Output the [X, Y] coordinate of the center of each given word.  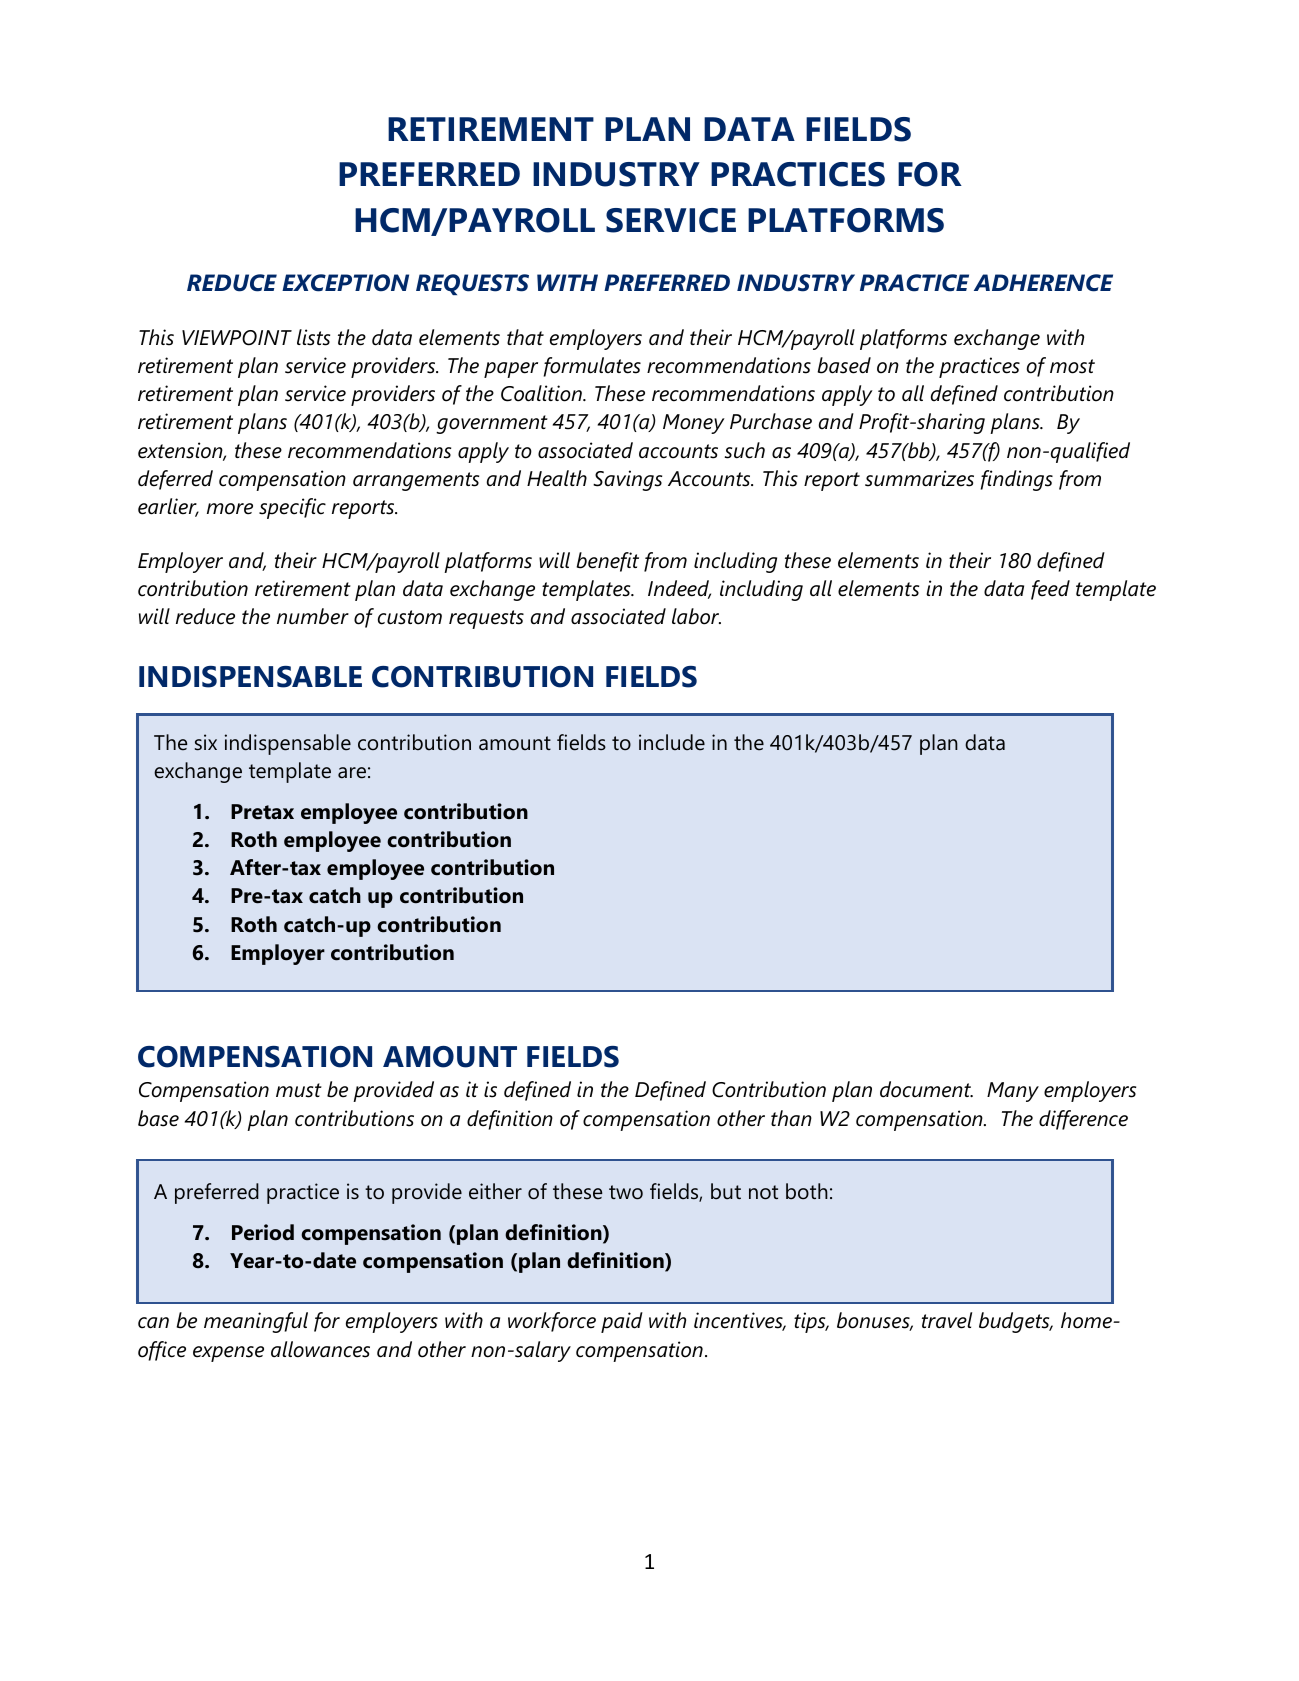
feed [1050, 590]
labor [696, 616]
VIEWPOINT [237, 338]
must [299, 1090]
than [791, 1118]
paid [622, 1322]
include [672, 742]
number [313, 616]
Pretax [262, 812]
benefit [607, 562]
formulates [592, 367]
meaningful [256, 1322]
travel [947, 1320]
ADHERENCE [1043, 283]
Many [1013, 1092]
